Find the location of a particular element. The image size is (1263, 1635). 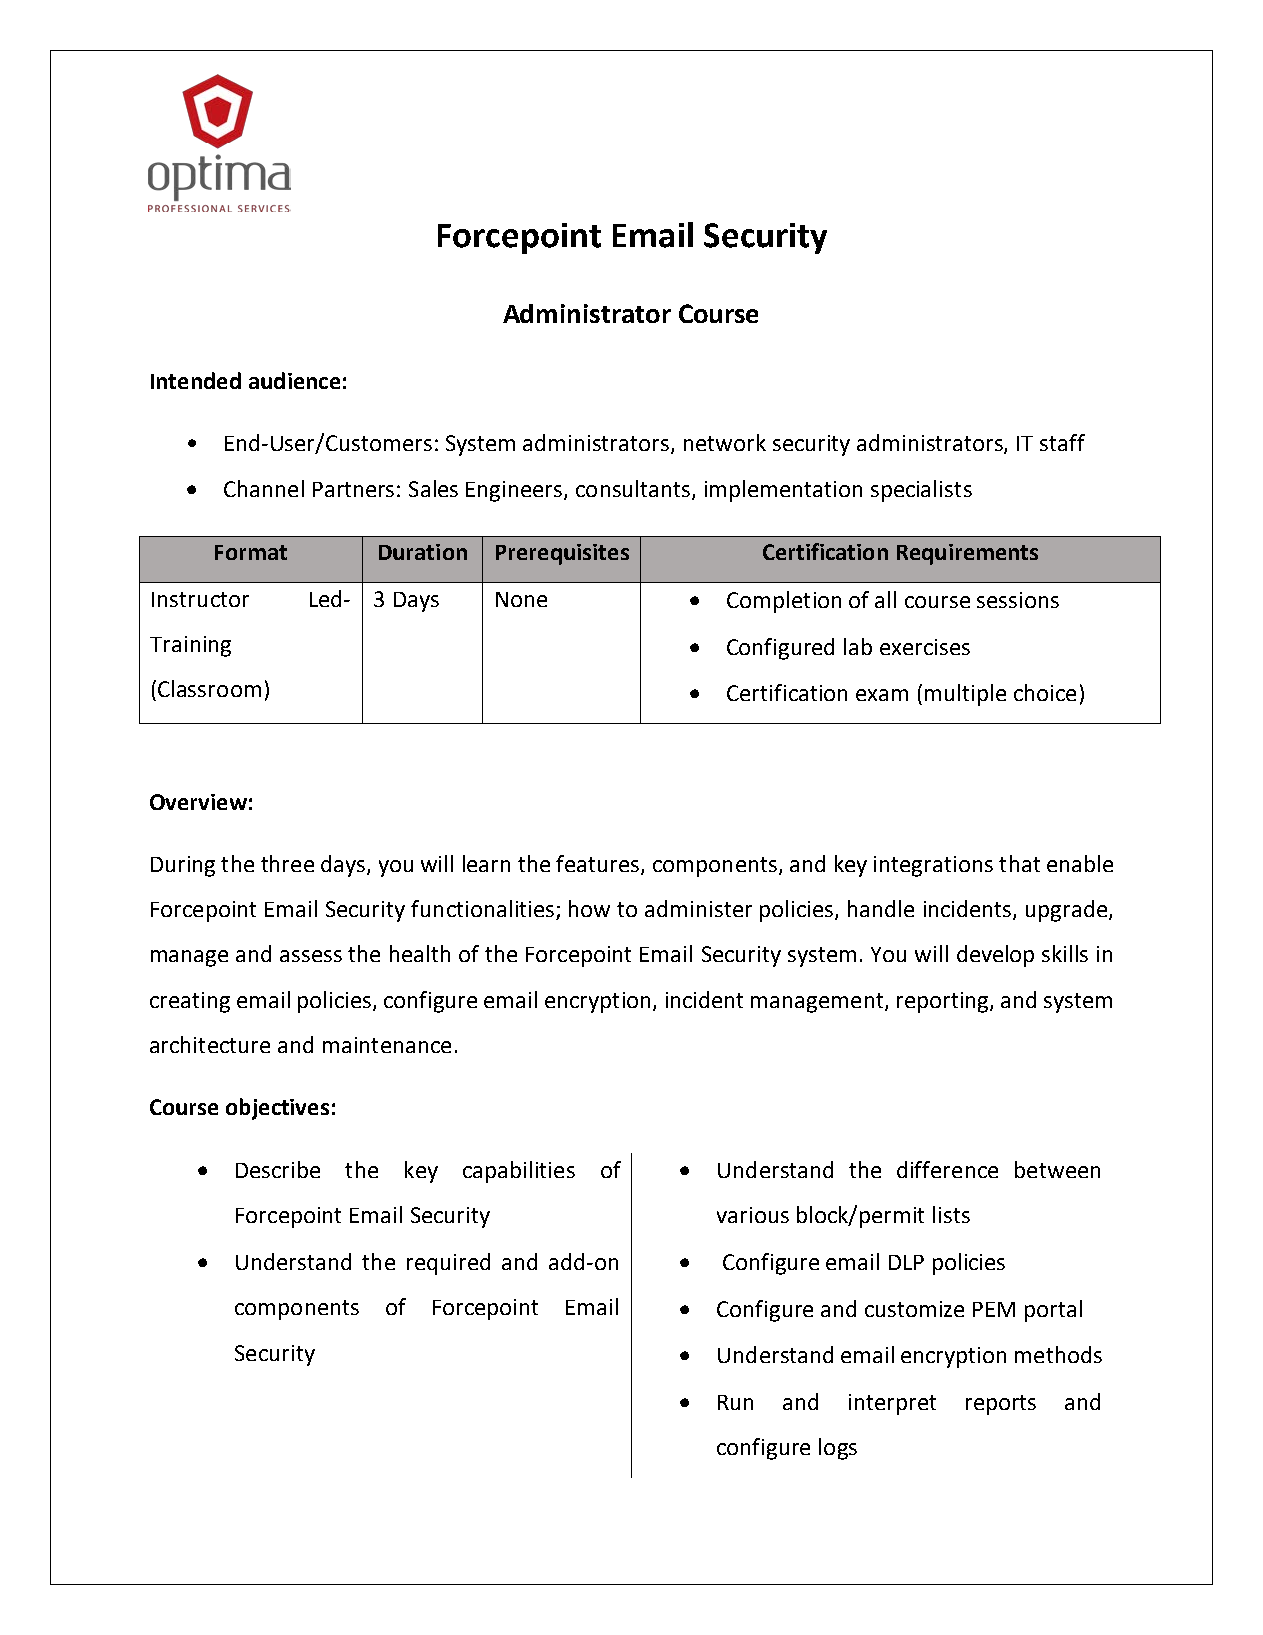

staff is located at coordinates (1062, 442).
